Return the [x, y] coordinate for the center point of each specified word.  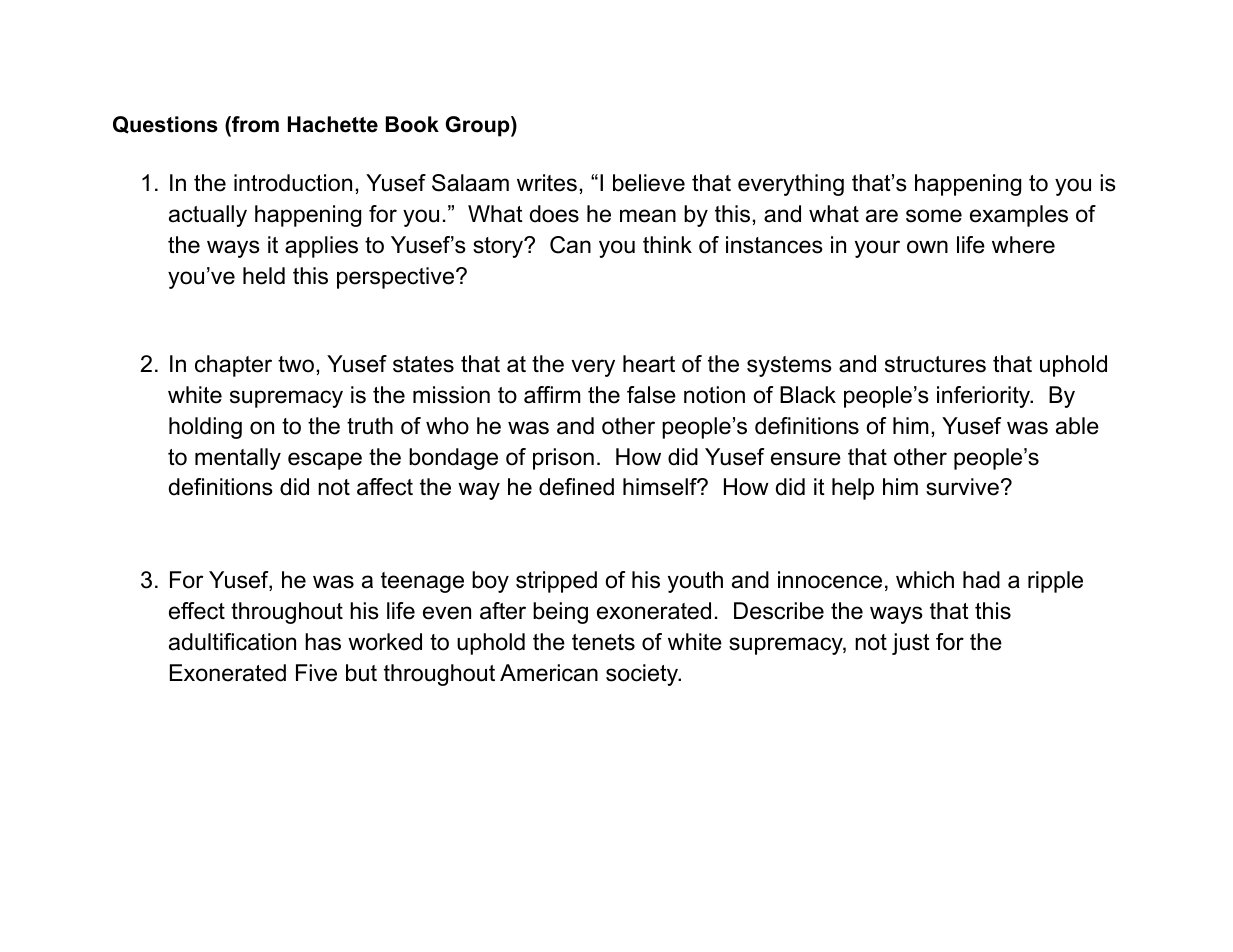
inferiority [985, 397]
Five [316, 673]
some [934, 216]
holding [205, 428]
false [651, 395]
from [254, 124]
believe [649, 183]
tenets [603, 642]
